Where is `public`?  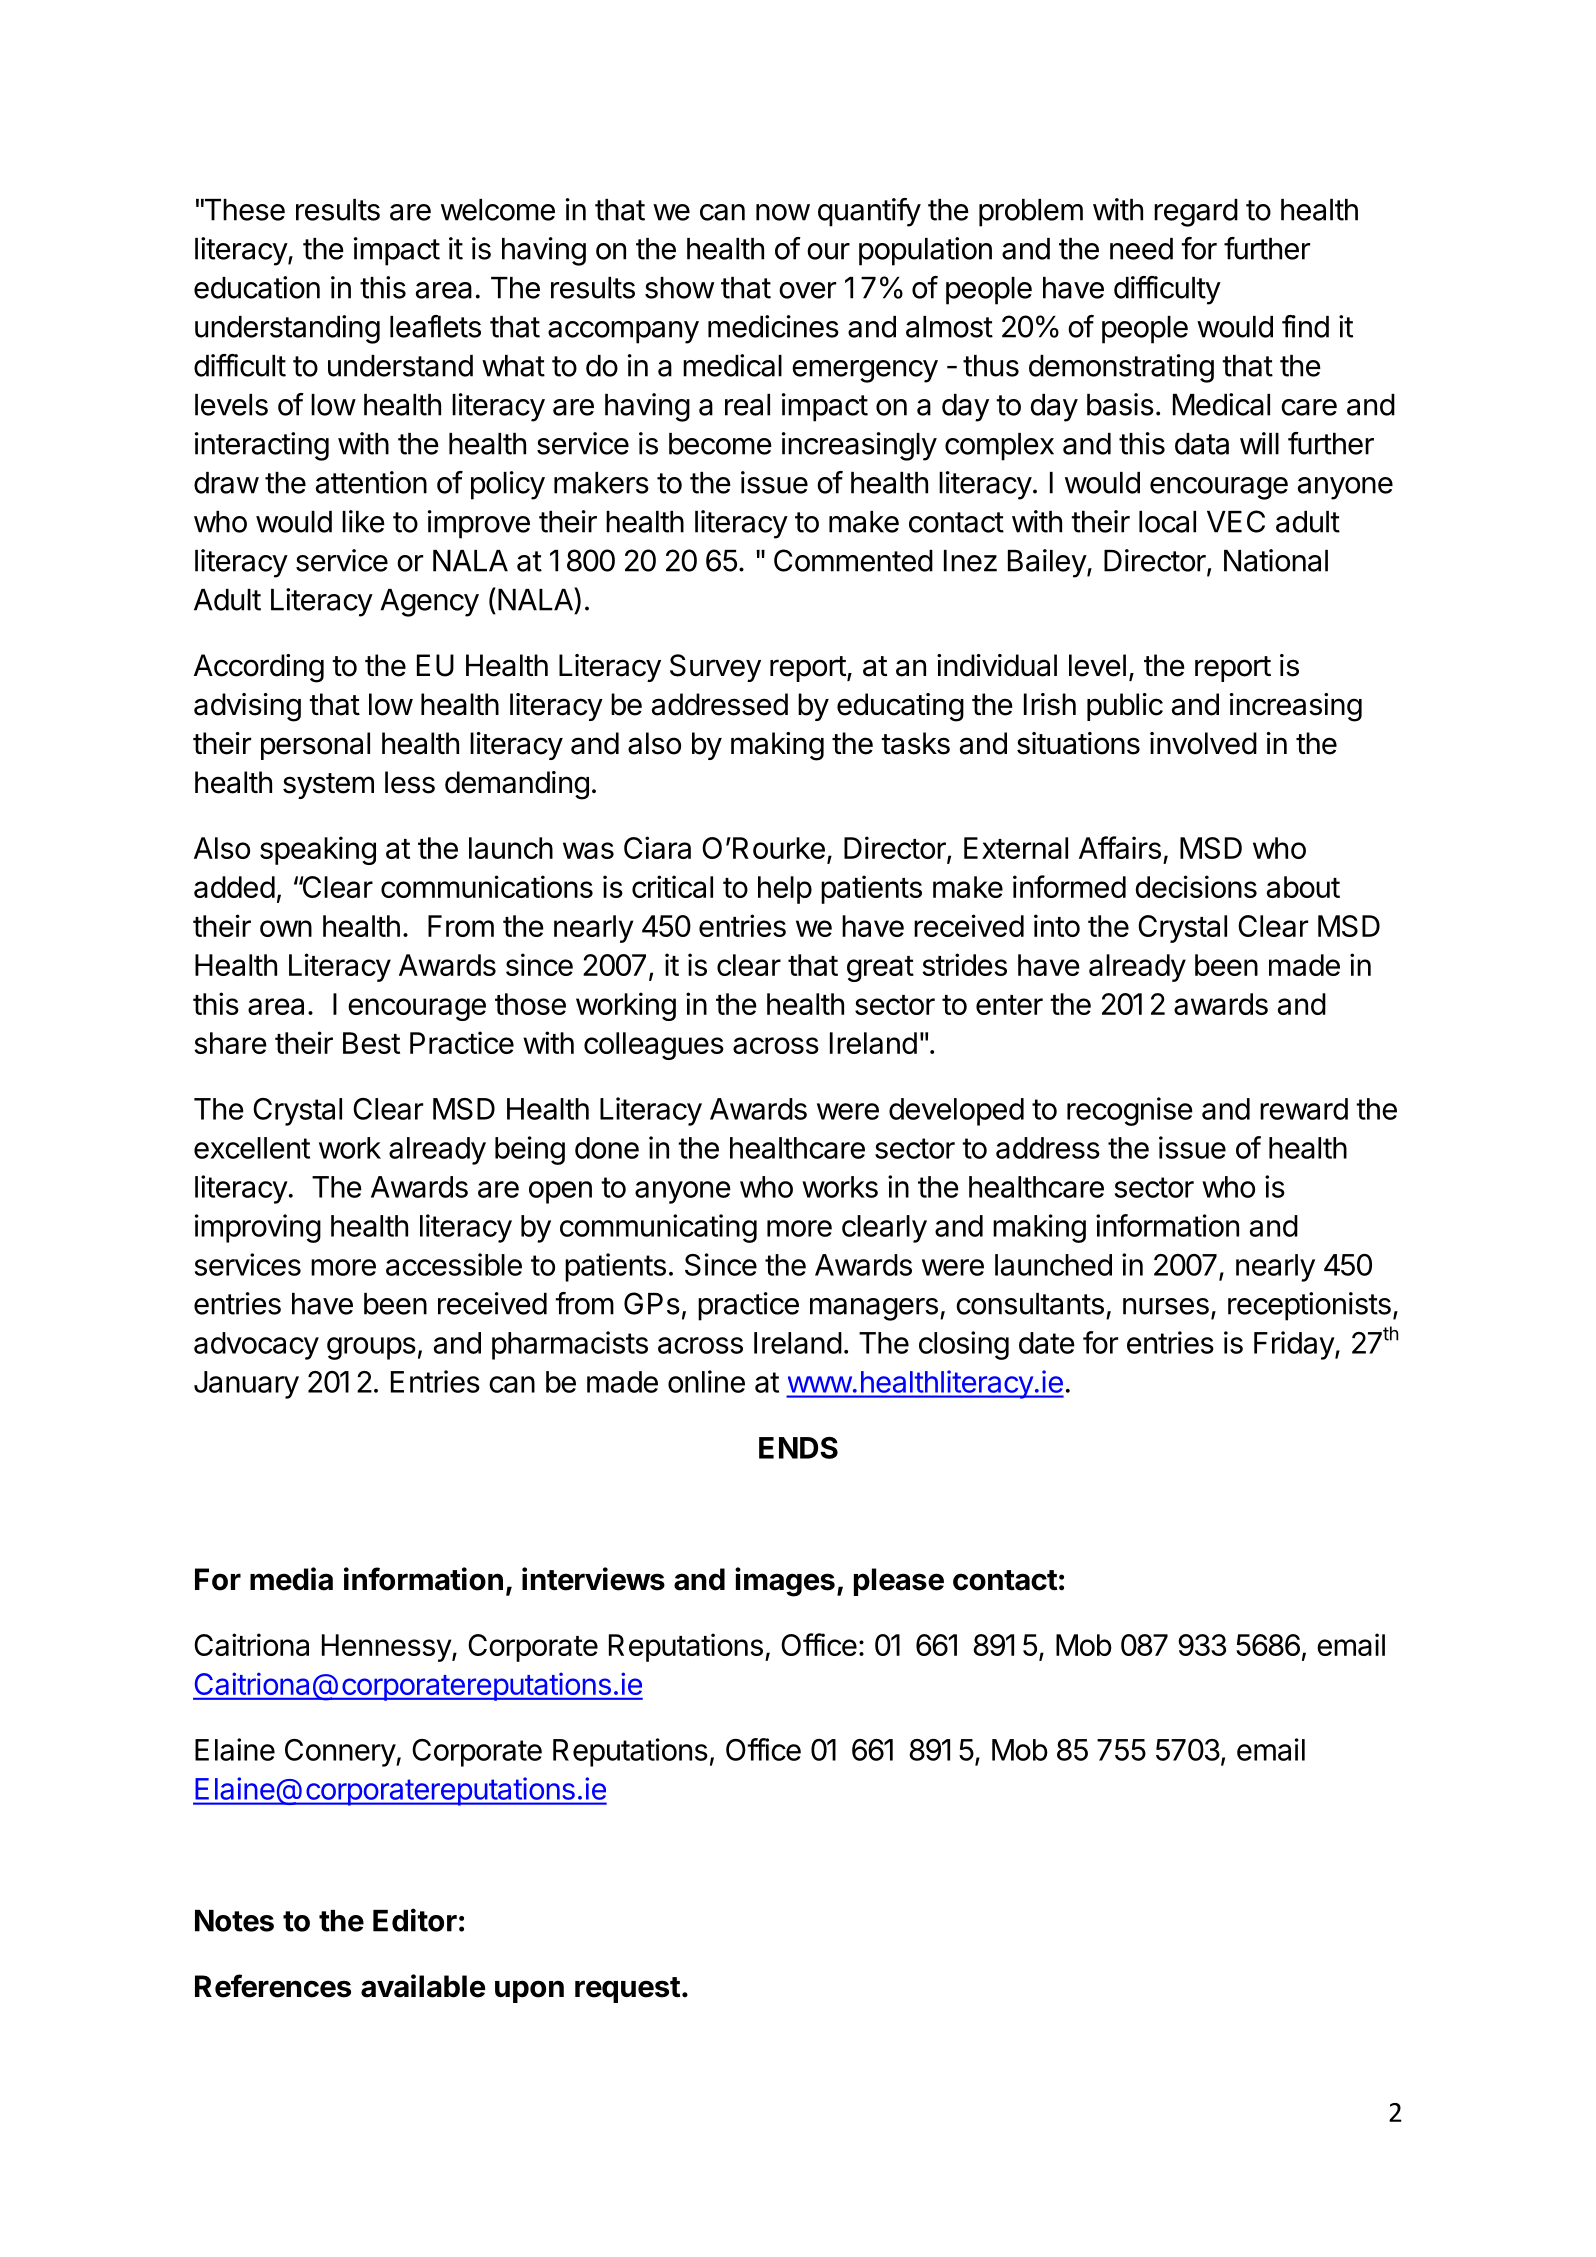
public is located at coordinates (1125, 707).
